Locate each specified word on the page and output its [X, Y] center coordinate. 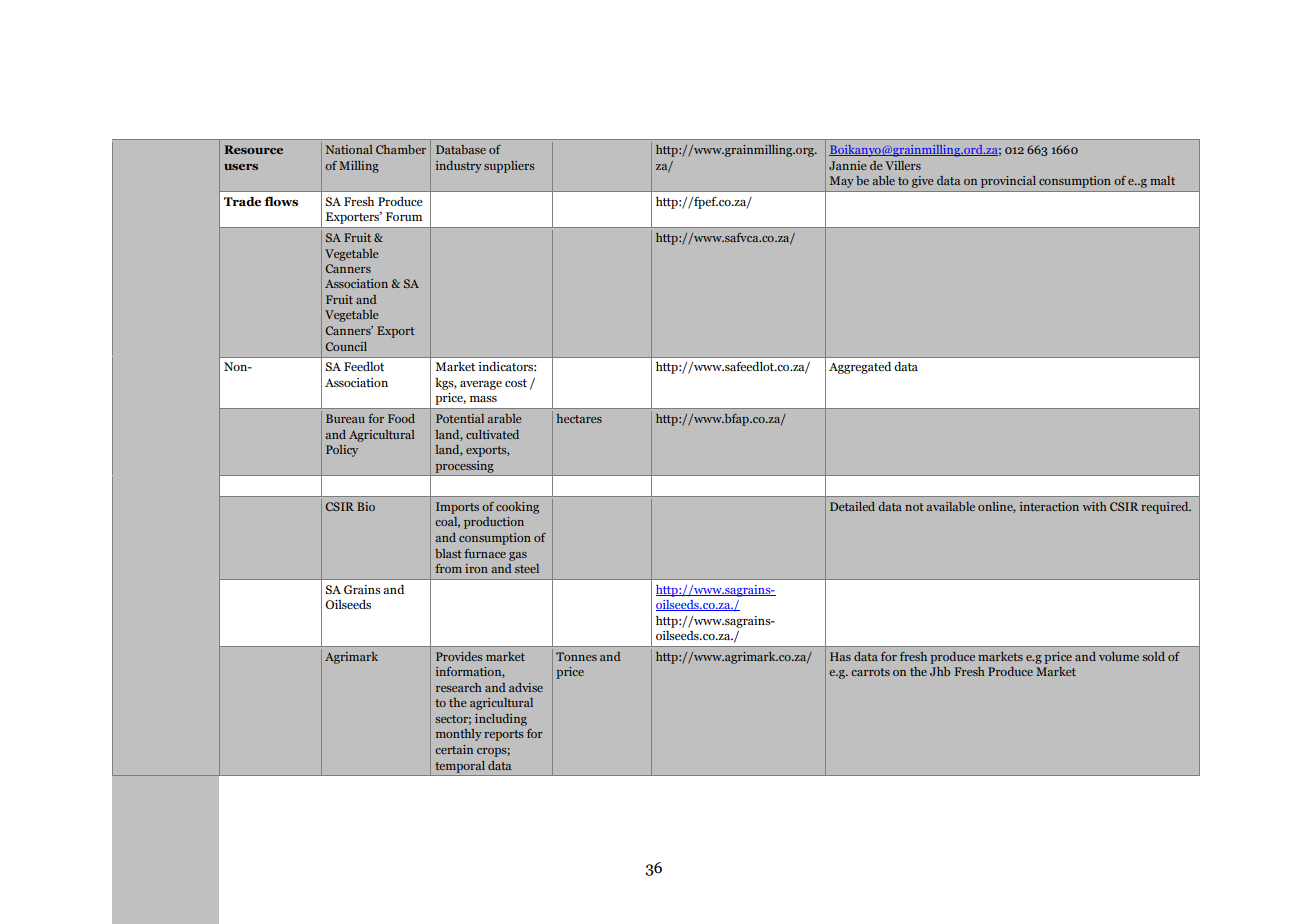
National [349, 149]
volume [1119, 656]
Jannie [847, 165]
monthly [459, 735]
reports [503, 735]
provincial [1008, 182]
